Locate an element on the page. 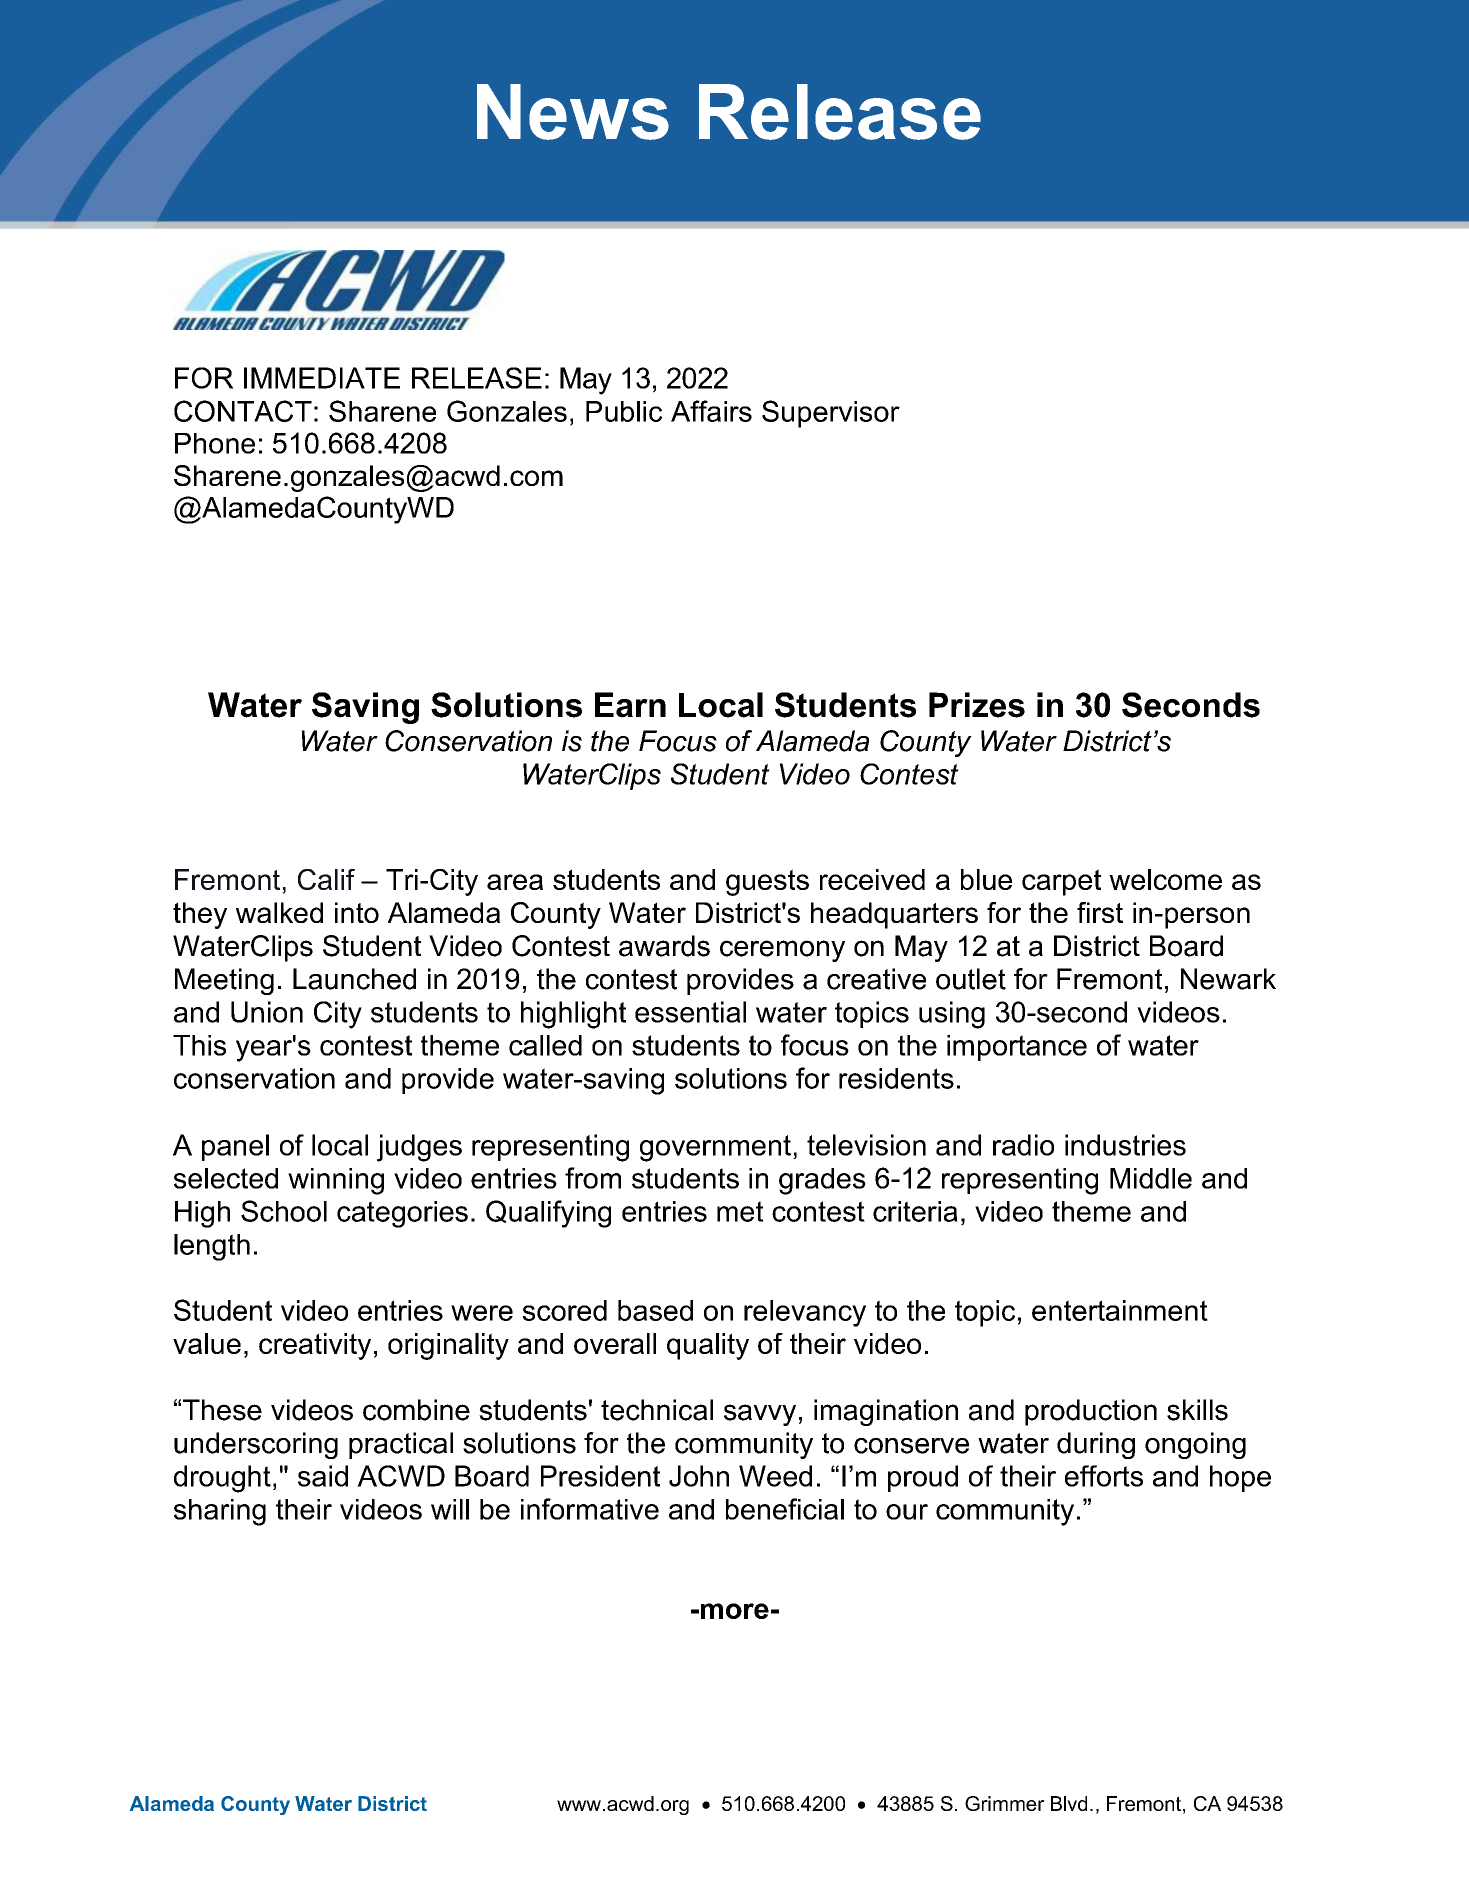  awards is located at coordinates (664, 946).
